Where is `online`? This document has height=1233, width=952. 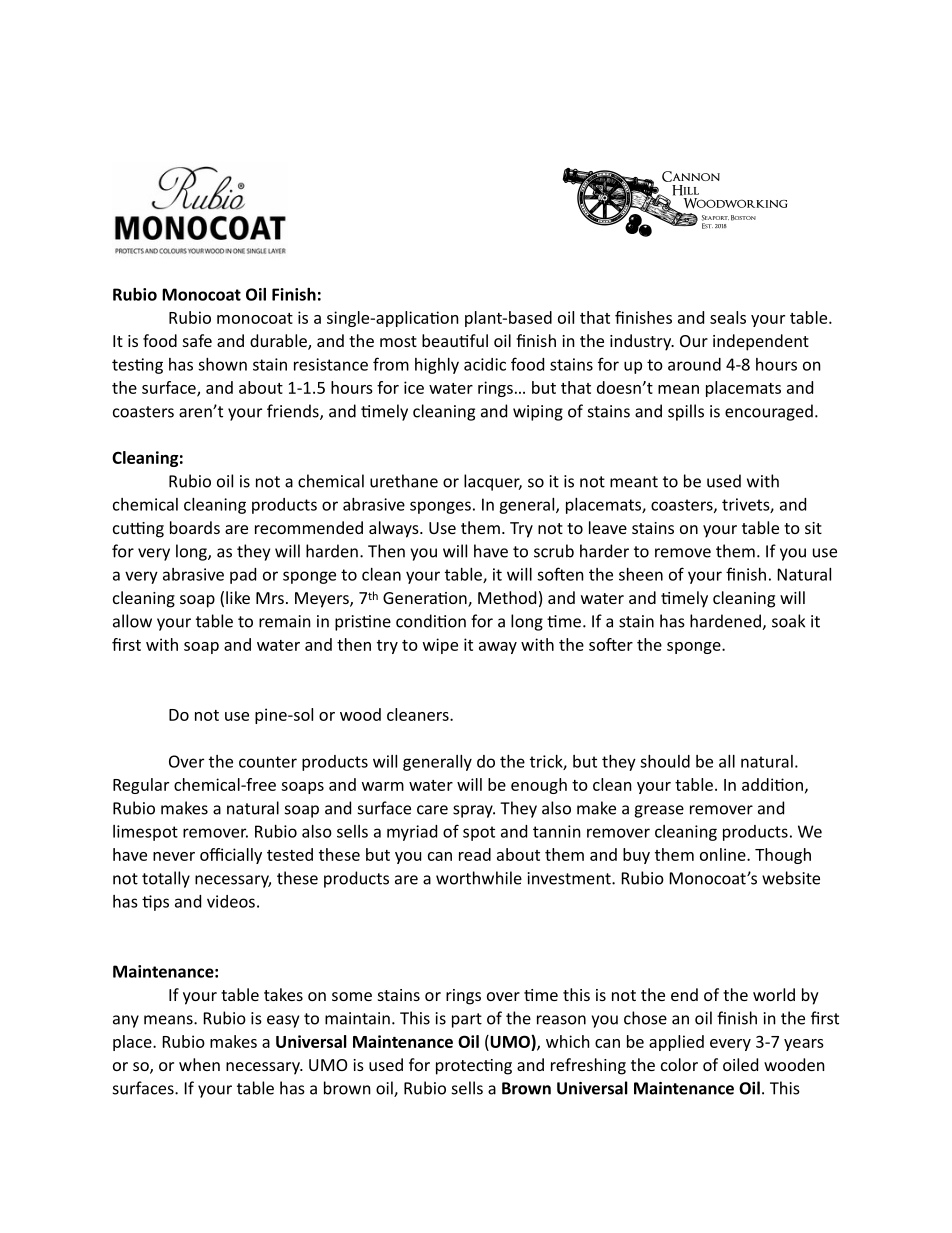
online is located at coordinates (724, 854).
